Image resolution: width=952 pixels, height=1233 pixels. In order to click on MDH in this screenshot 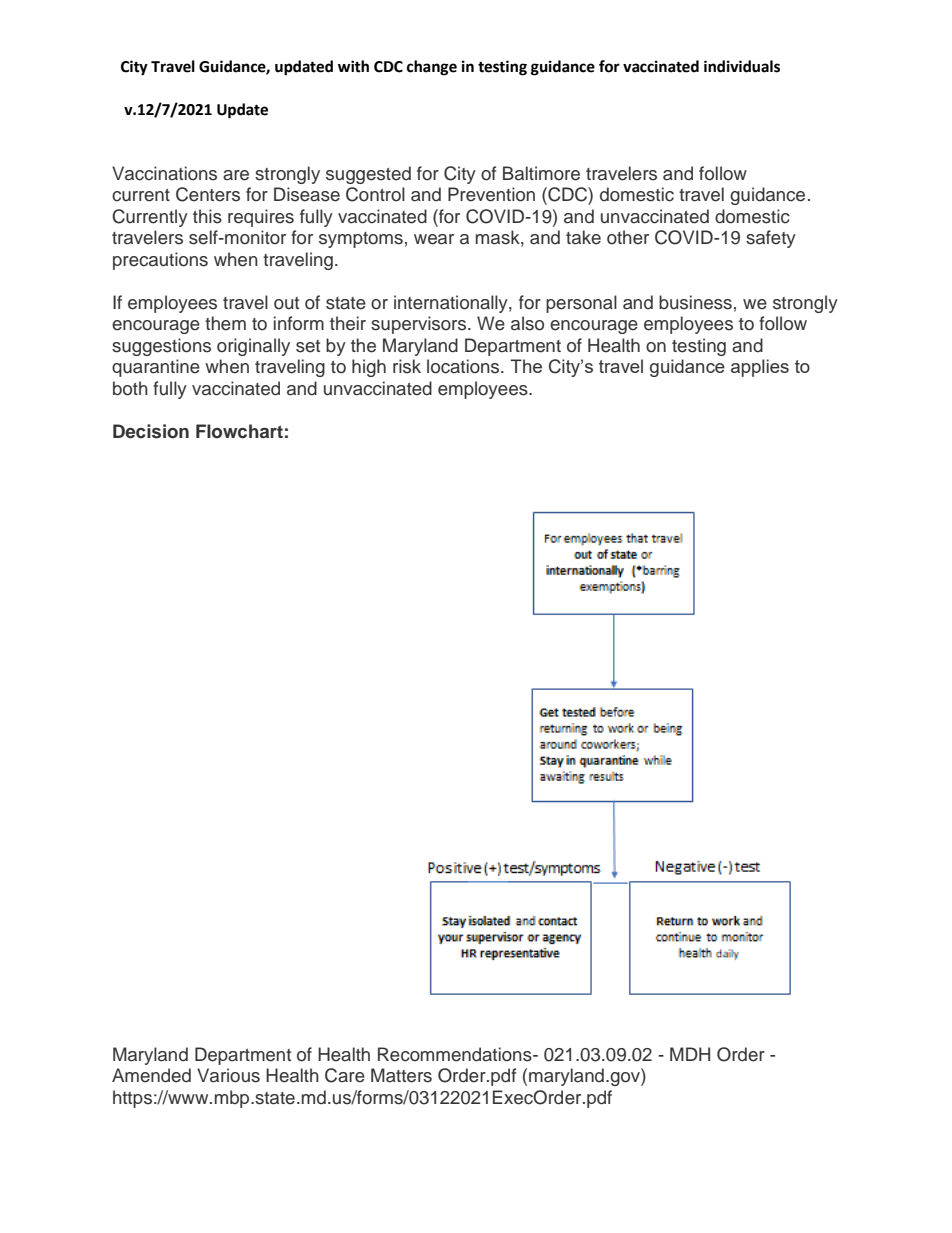, I will do `click(690, 1054)`.
